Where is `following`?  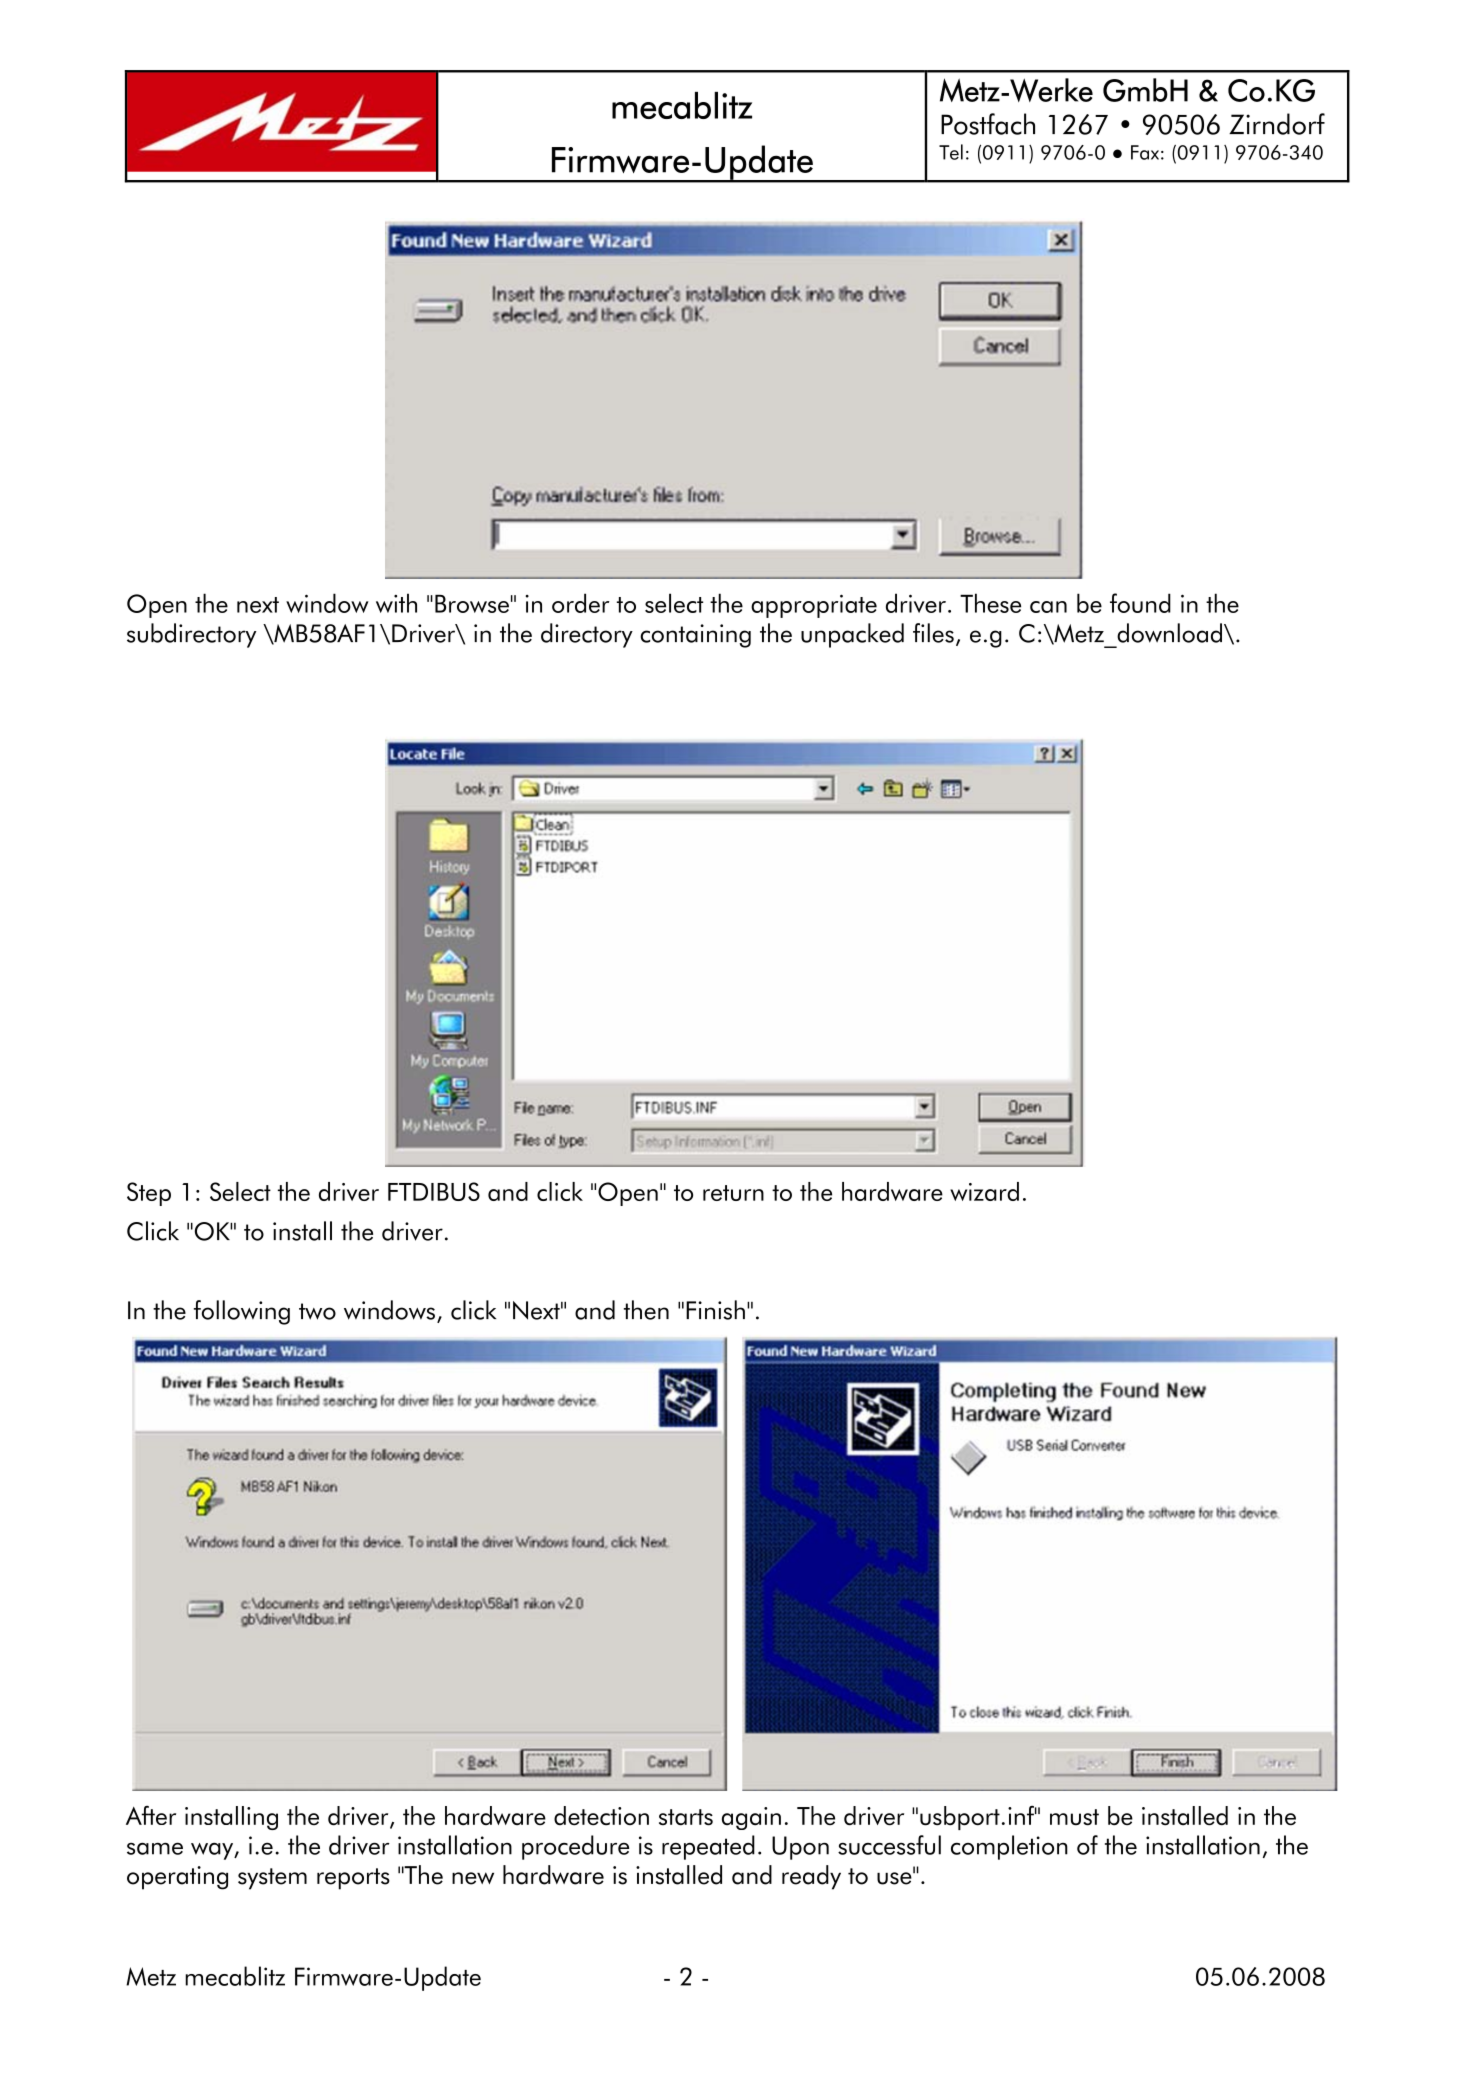
following is located at coordinates (242, 1312).
